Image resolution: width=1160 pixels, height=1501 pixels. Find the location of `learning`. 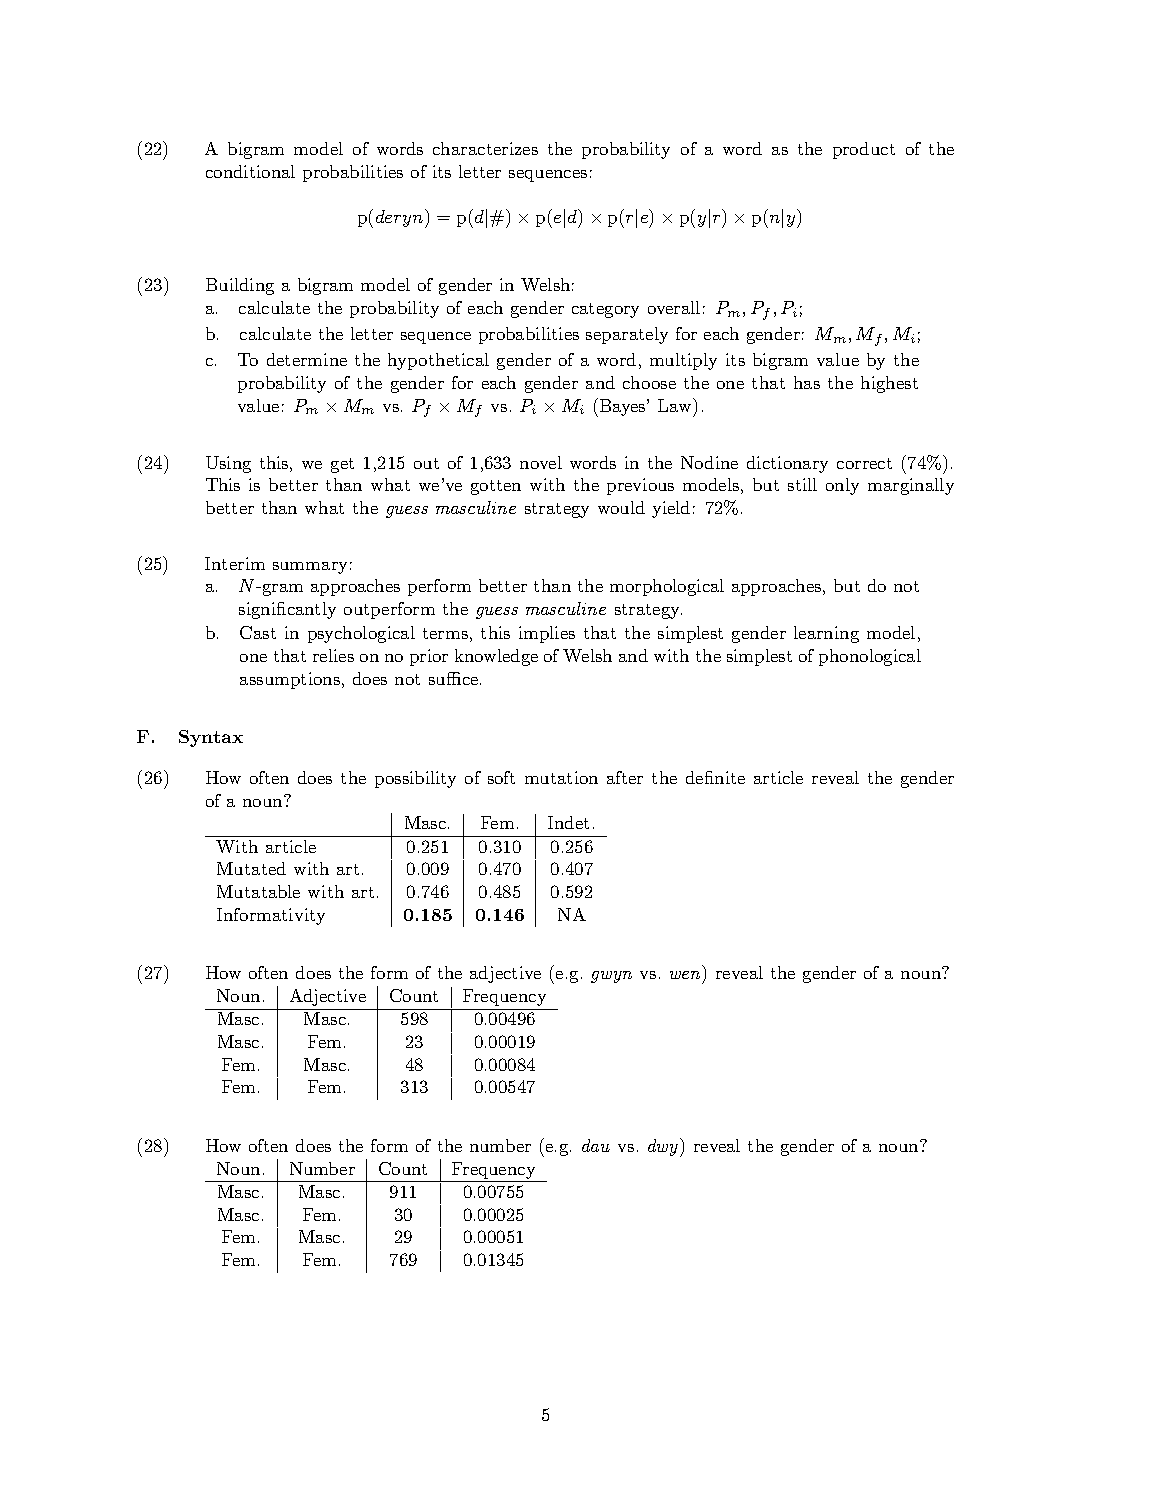

learning is located at coordinates (826, 634).
